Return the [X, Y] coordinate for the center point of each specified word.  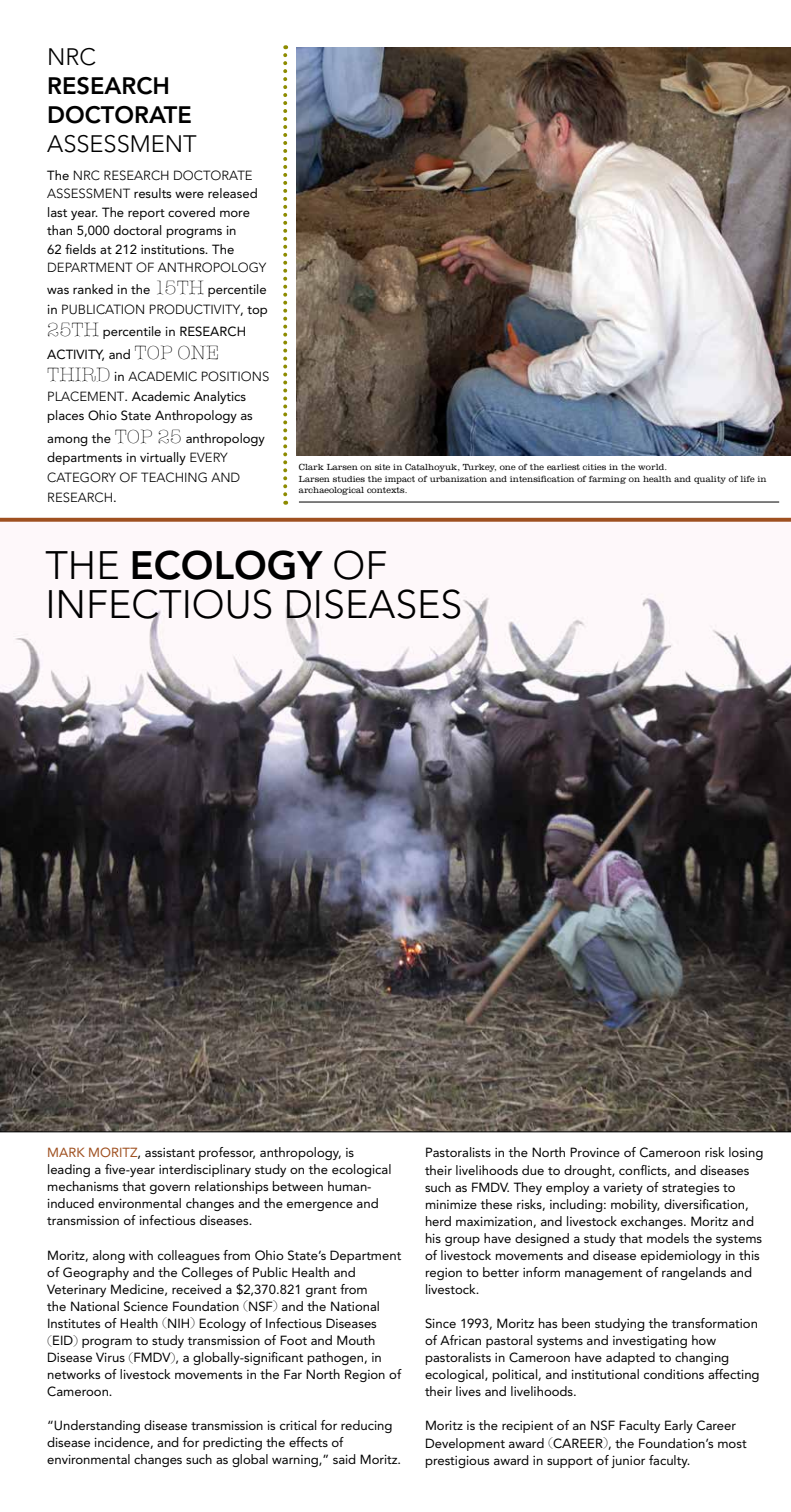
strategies [691, 1189]
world [652, 467]
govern [170, 1189]
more [235, 213]
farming [607, 479]
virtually [163, 458]
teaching [174, 477]
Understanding [97, 1426]
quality [710, 480]
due [533, 1170]
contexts [387, 490]
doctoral [138, 230]
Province [595, 1152]
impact [400, 480]
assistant [170, 1152]
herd [438, 1221]
